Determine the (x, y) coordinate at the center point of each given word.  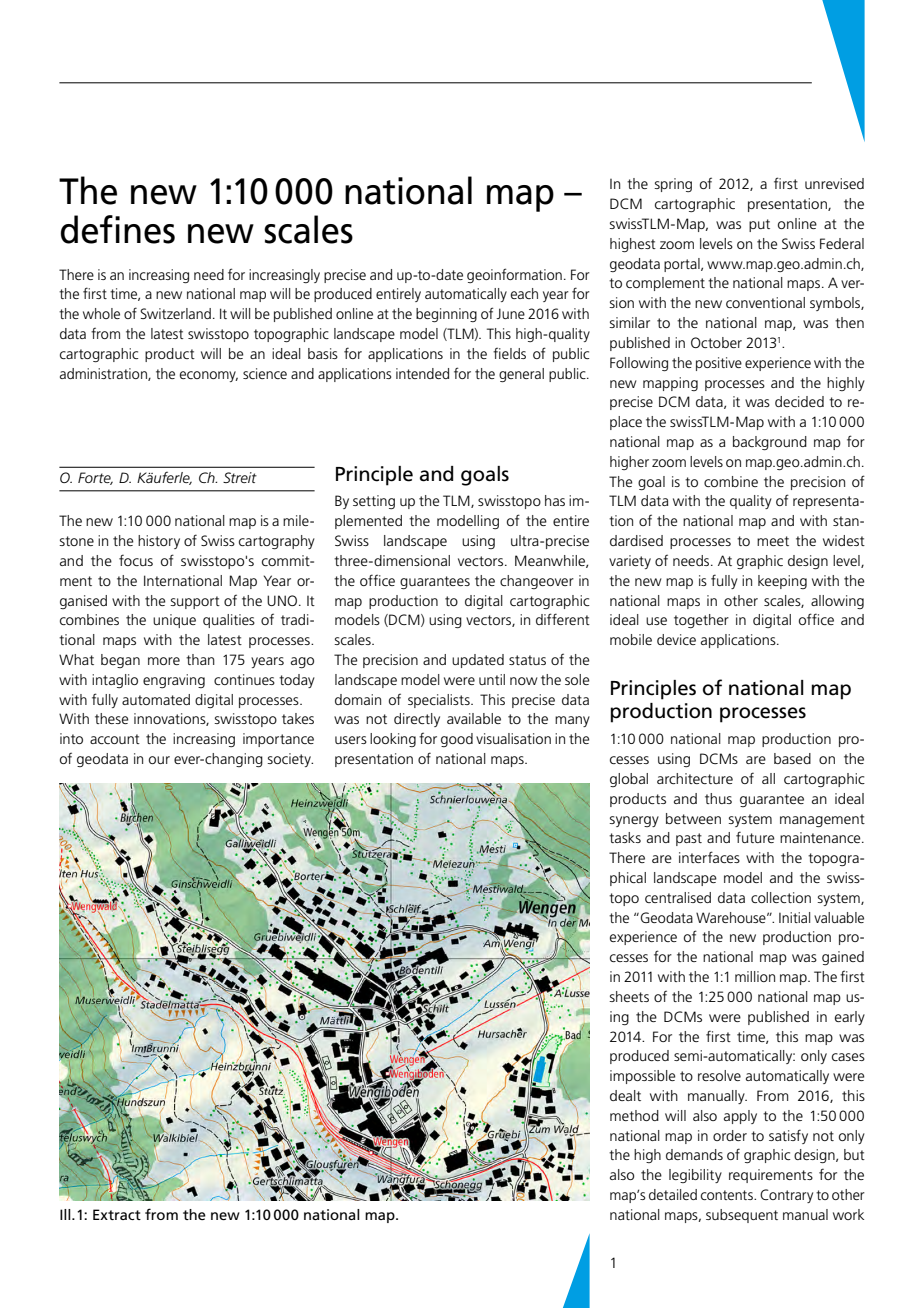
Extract (117, 1214)
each (524, 293)
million (755, 976)
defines (118, 229)
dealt (625, 1095)
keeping (782, 582)
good (457, 740)
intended (422, 373)
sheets (629, 996)
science (265, 373)
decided (799, 401)
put (759, 225)
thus (718, 798)
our (159, 760)
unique (174, 621)
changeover (537, 582)
